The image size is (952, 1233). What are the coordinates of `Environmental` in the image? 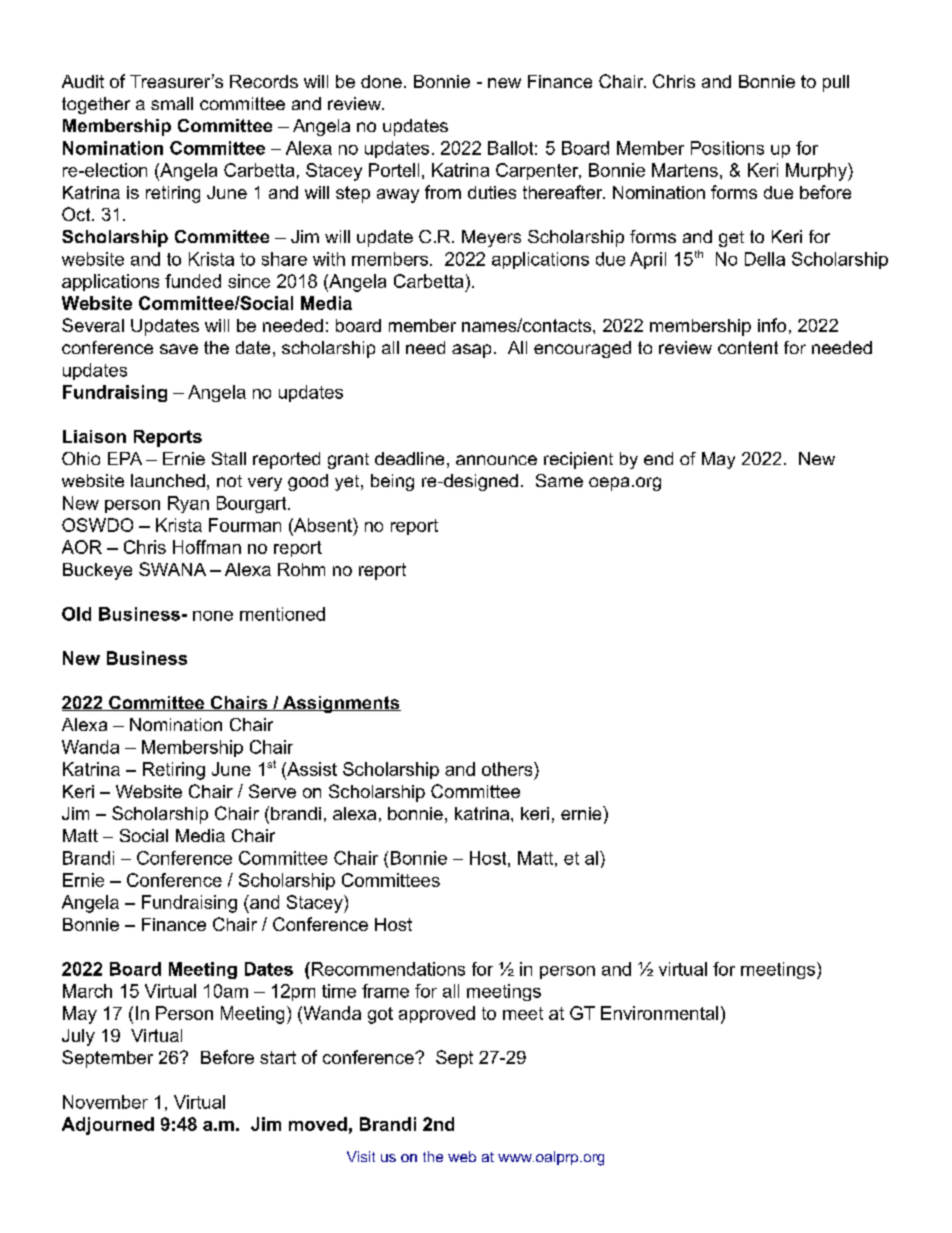 It's located at (659, 1013).
